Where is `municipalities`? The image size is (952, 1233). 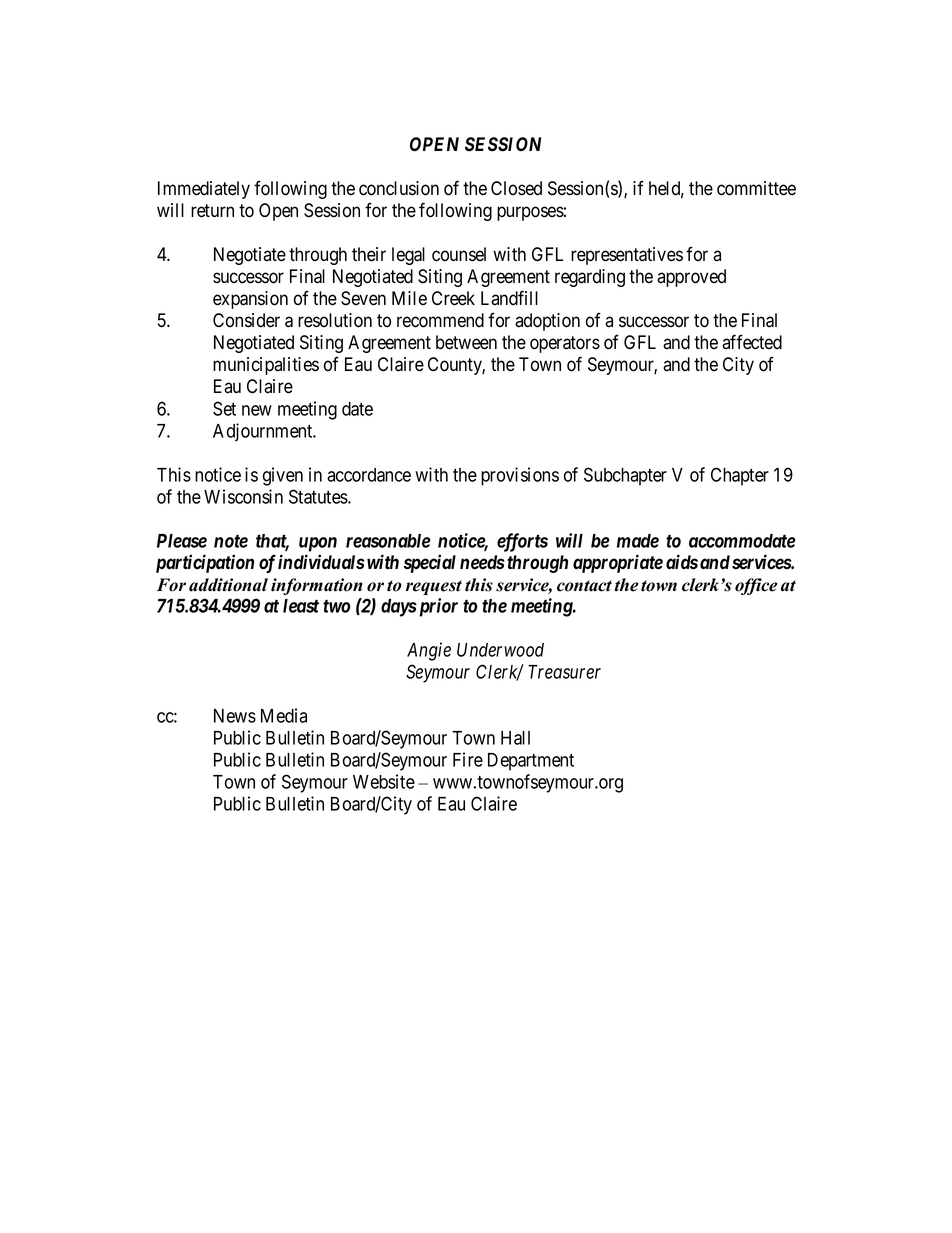 municipalities is located at coordinates (266, 366).
